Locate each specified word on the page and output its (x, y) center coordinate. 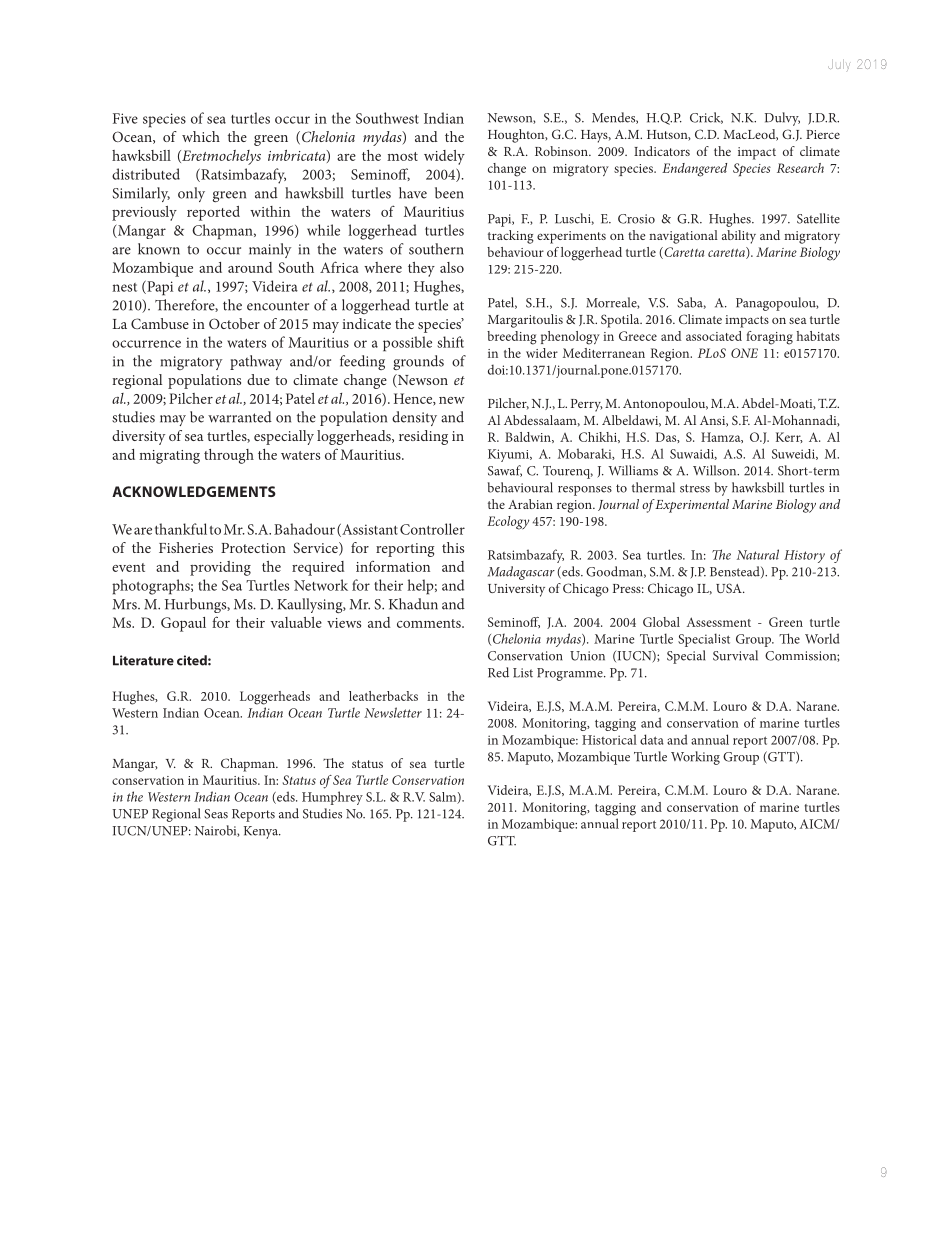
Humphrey (332, 798)
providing (220, 568)
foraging (769, 338)
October (234, 323)
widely (444, 157)
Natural (758, 554)
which (201, 136)
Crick (706, 118)
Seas (216, 814)
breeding (512, 338)
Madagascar (521, 573)
